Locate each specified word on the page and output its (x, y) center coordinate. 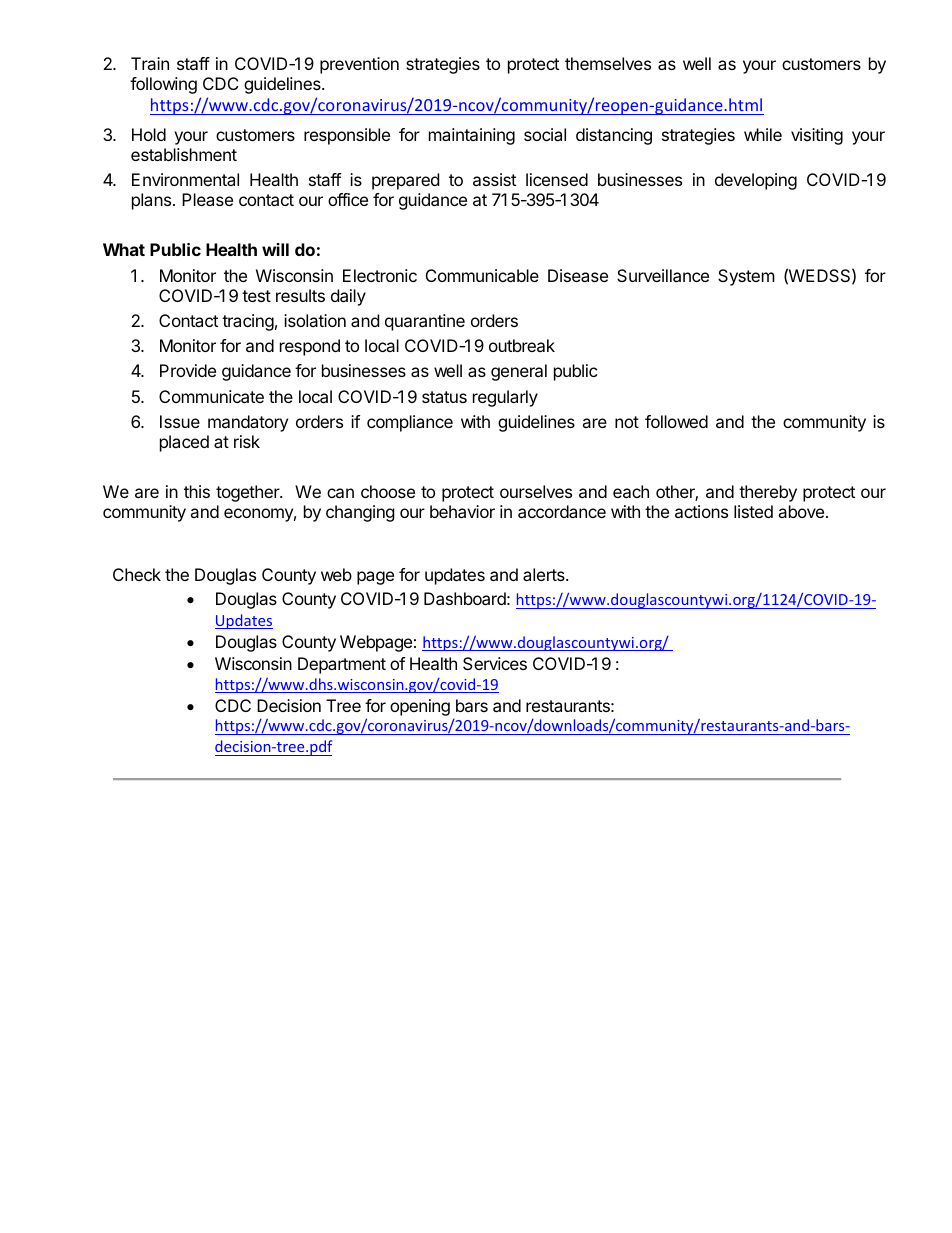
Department (342, 665)
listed (753, 511)
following (163, 85)
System (746, 277)
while (763, 134)
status (444, 397)
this (197, 491)
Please (207, 199)
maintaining (472, 136)
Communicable (482, 275)
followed (676, 421)
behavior (462, 511)
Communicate (211, 396)
